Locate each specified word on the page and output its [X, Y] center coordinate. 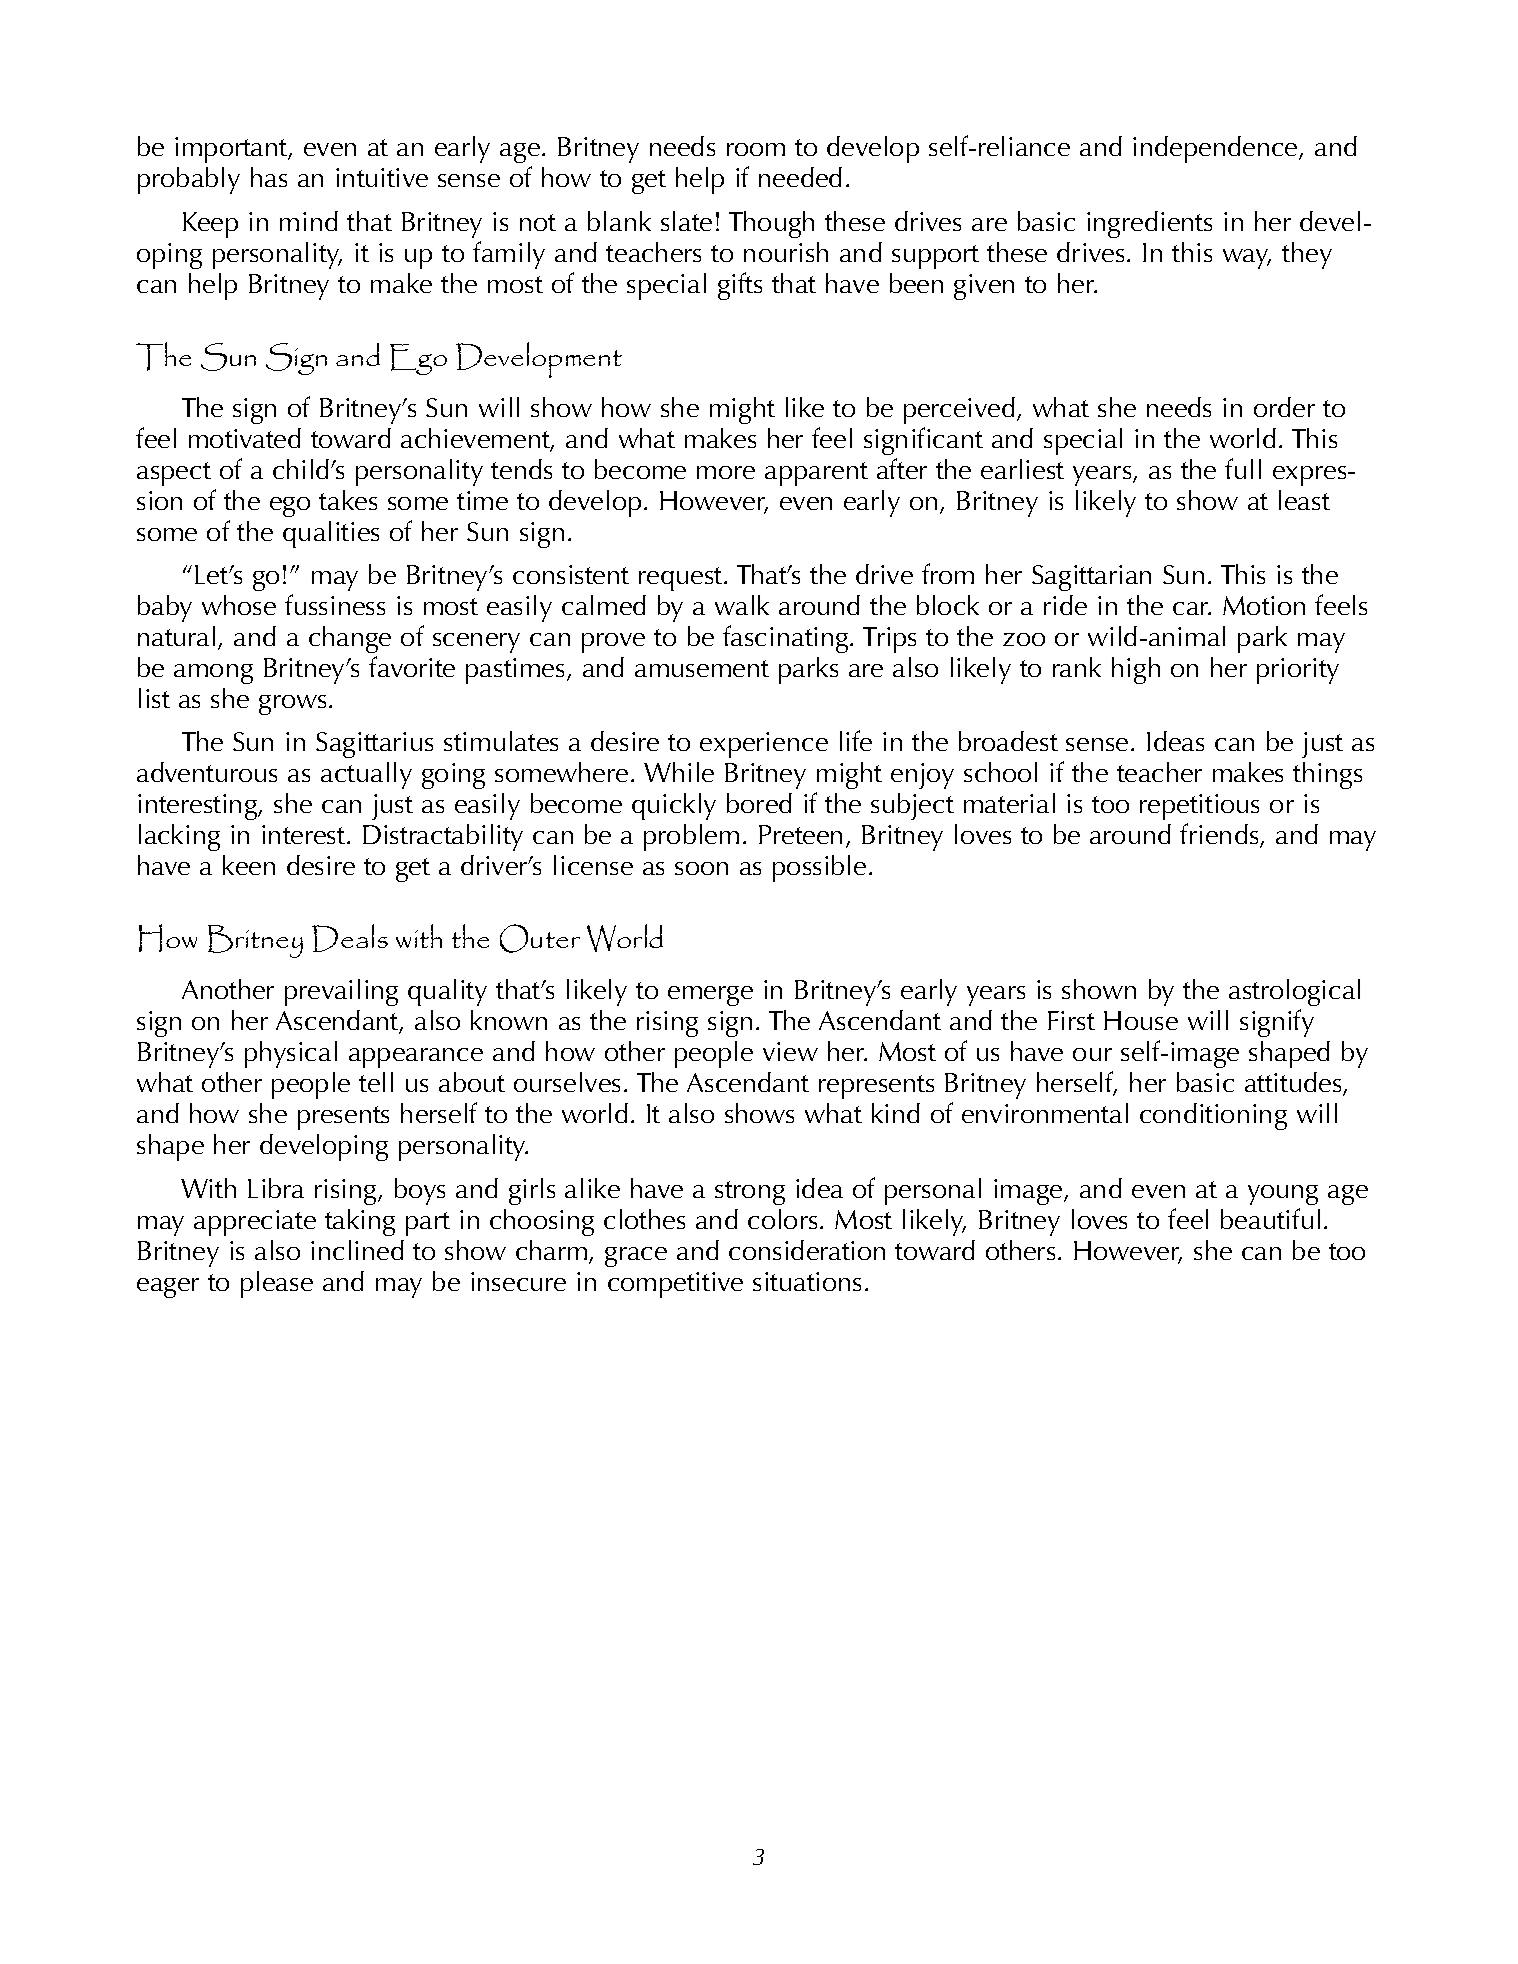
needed [800, 177]
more [726, 472]
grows [292, 705]
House [1141, 1020]
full [1243, 468]
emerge [710, 996]
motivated [245, 438]
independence [1216, 149]
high [1136, 670]
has [269, 177]
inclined [357, 1250]
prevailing [341, 992]
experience [764, 745]
